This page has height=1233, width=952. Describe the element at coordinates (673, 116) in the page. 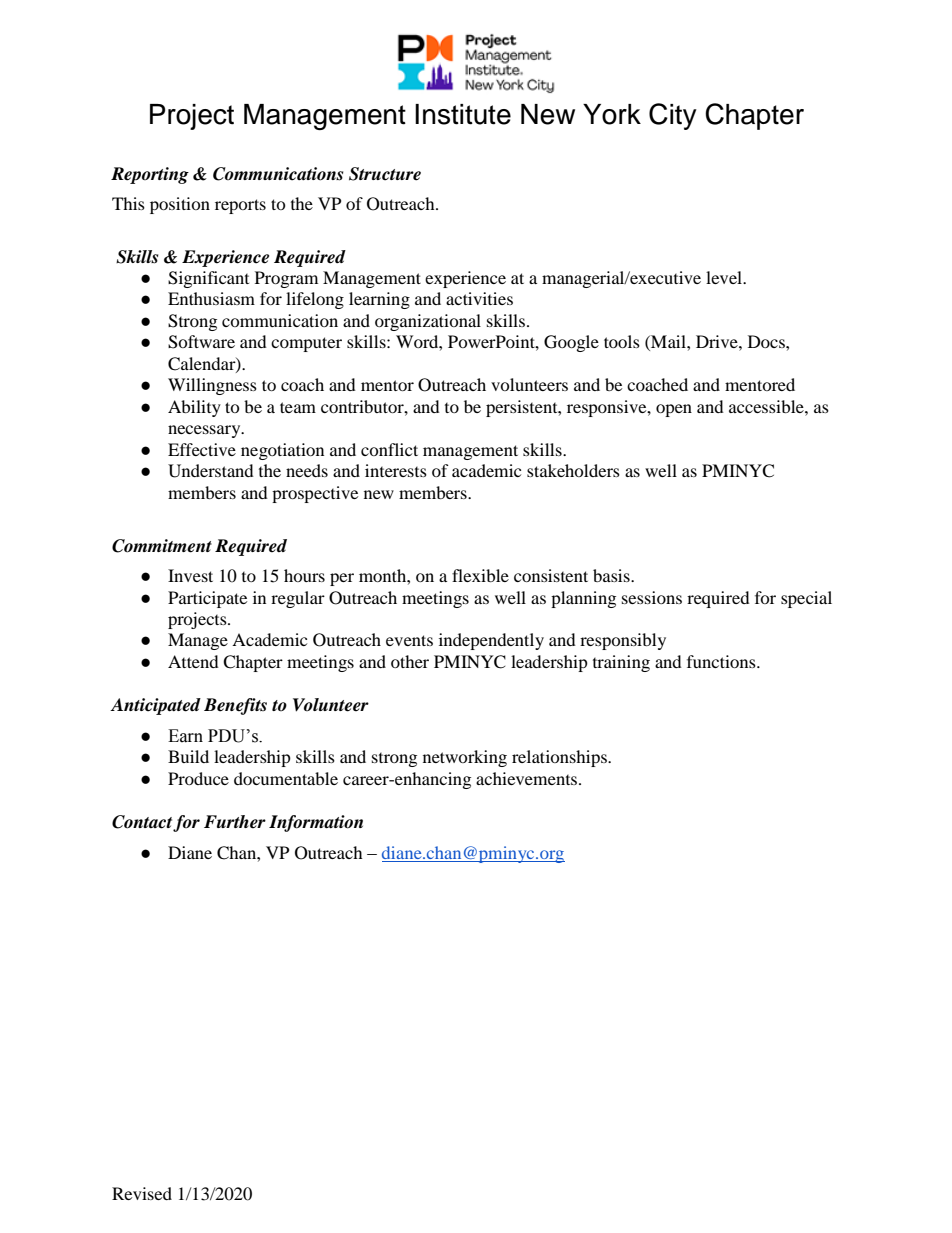

I see `City` at that location.
